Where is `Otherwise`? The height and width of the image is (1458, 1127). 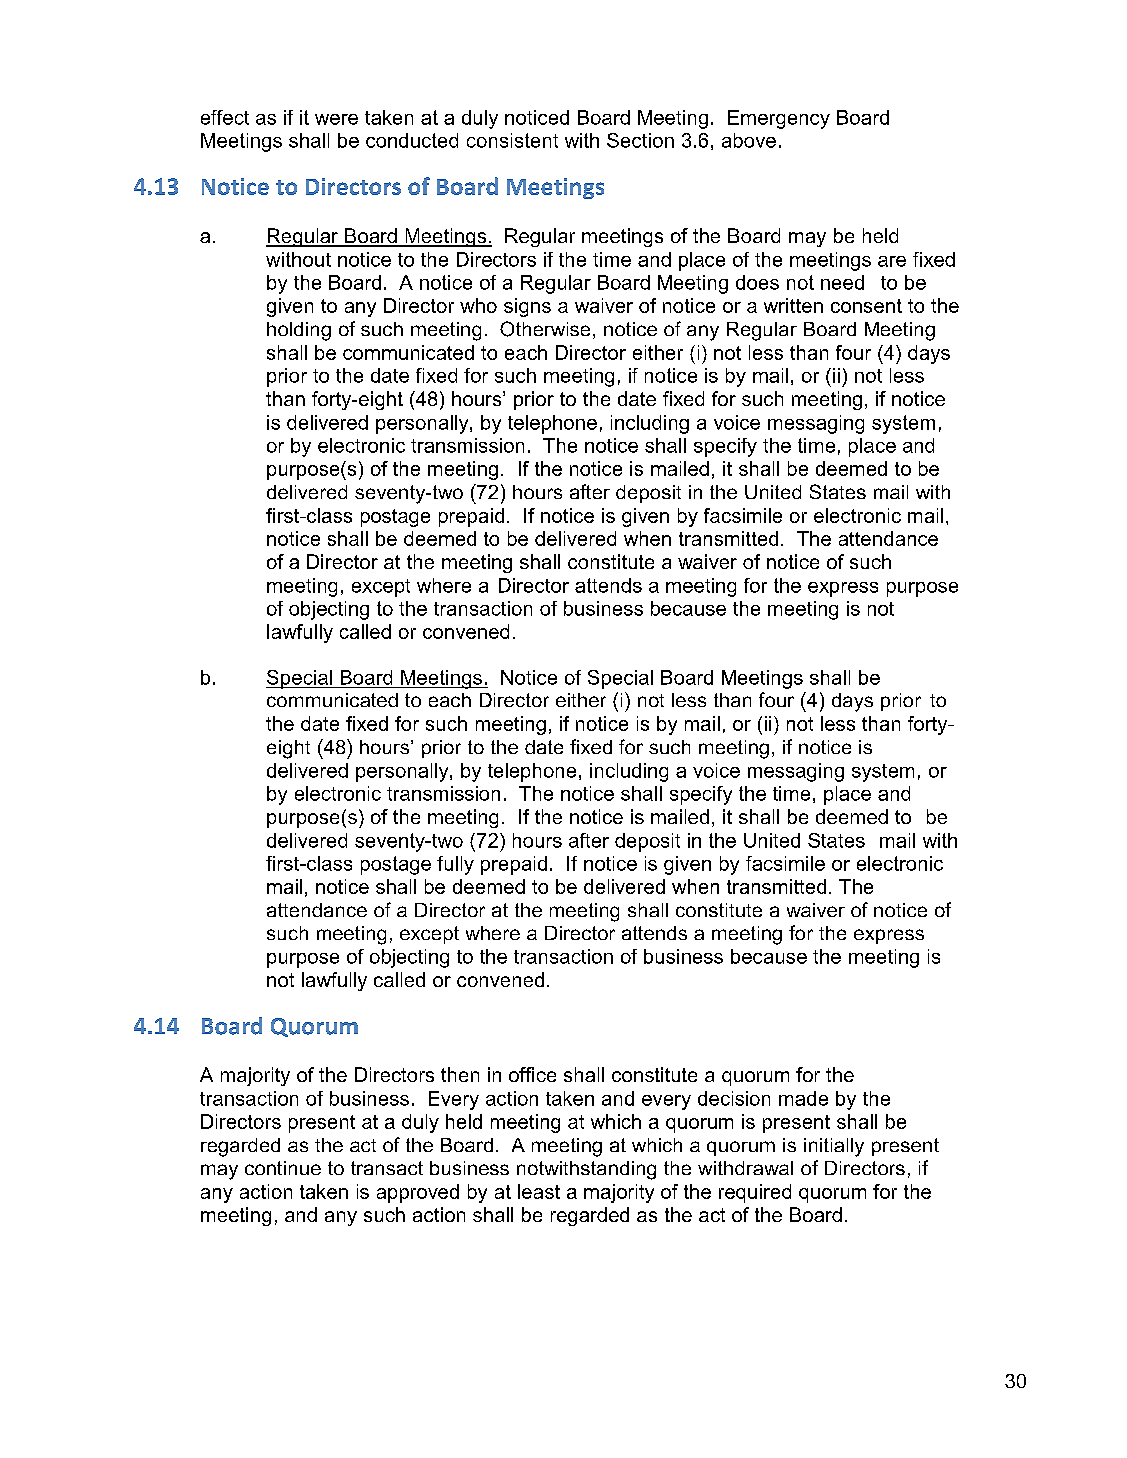 Otherwise is located at coordinates (545, 329).
